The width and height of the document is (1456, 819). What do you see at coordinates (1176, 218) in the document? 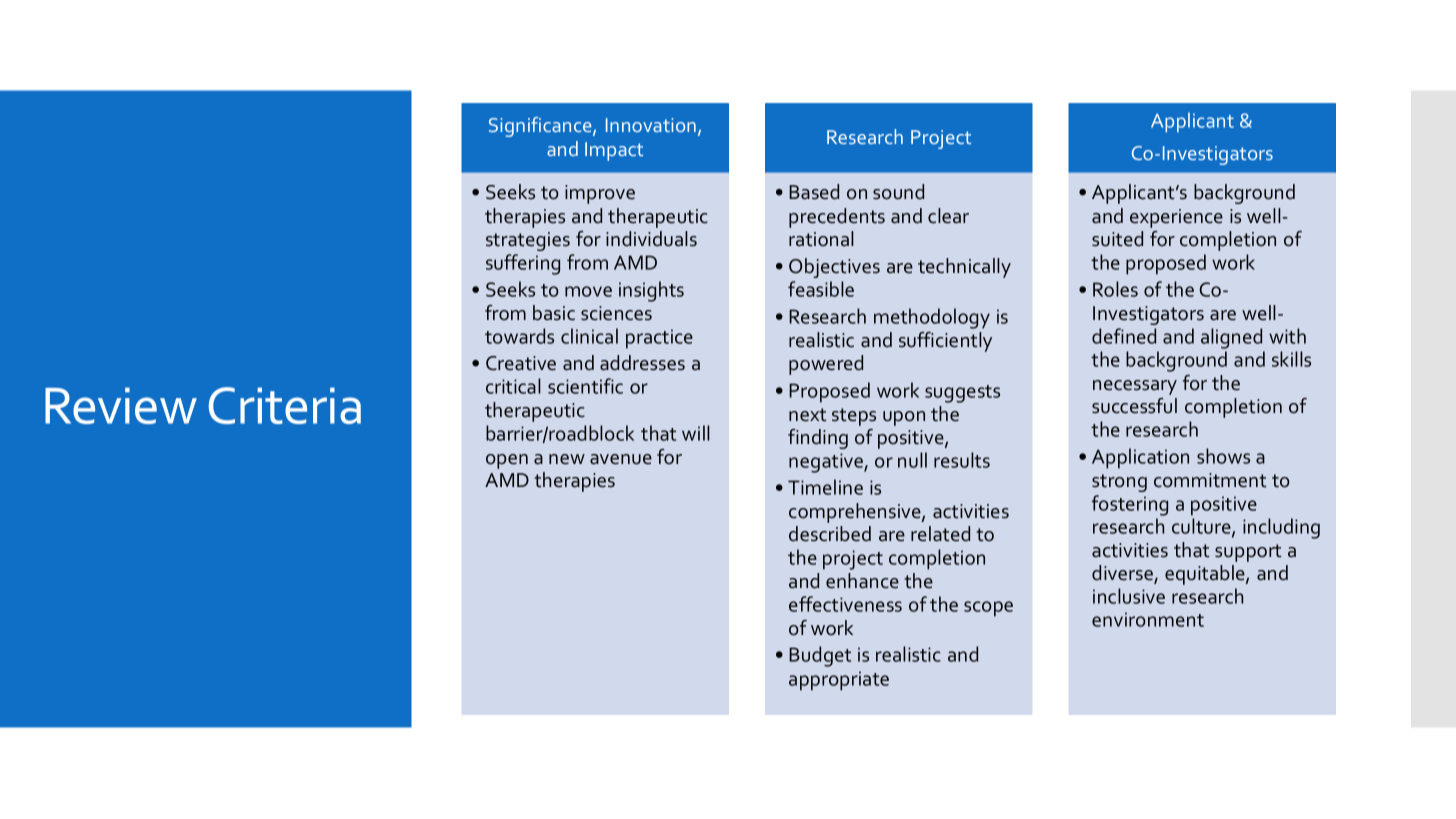
I see `experience` at bounding box center [1176, 218].
